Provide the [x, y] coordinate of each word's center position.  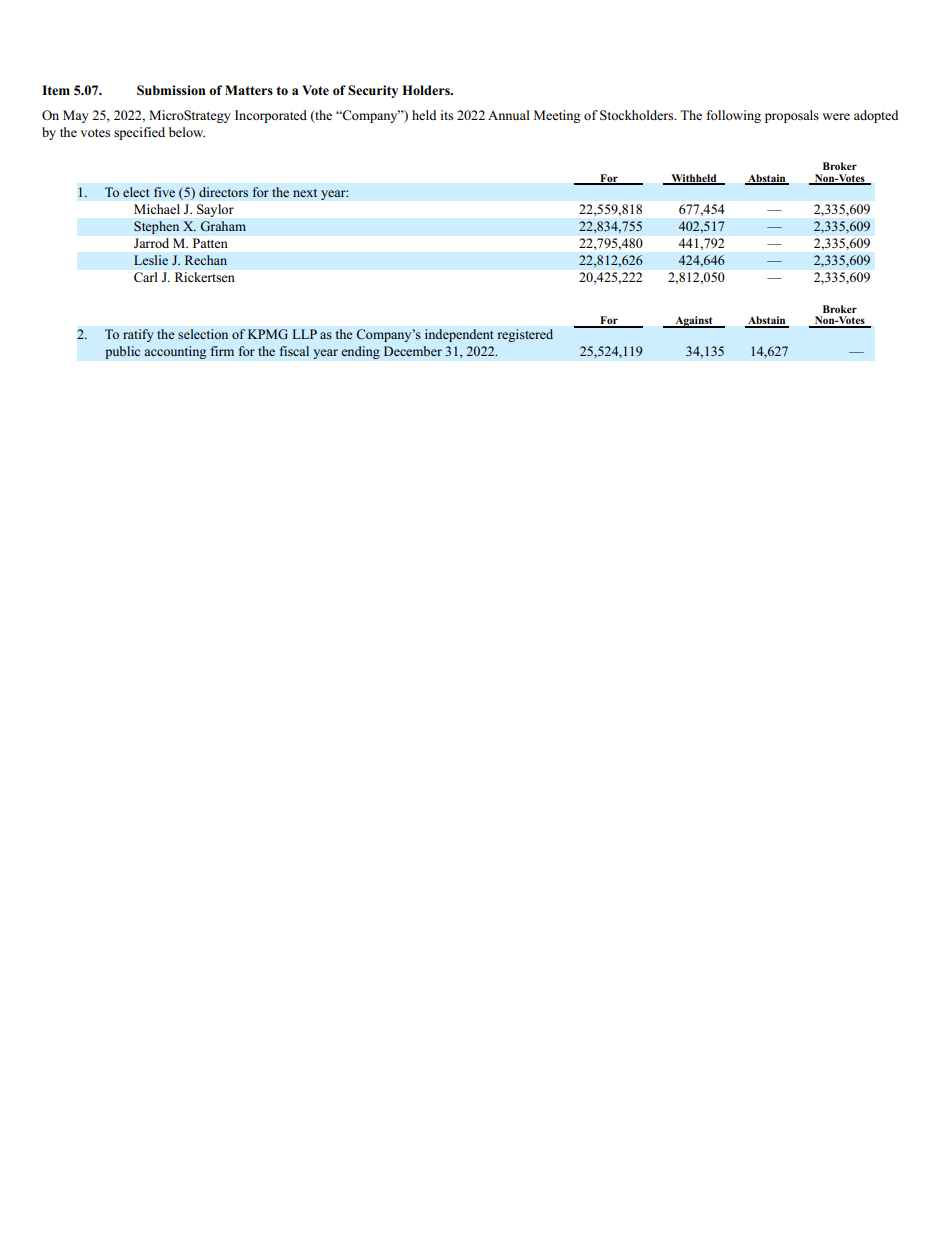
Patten [210, 243]
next [305, 193]
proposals [792, 116]
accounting [175, 352]
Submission [171, 90]
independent [459, 335]
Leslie [151, 260]
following [734, 116]
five [164, 192]
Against [694, 322]
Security [373, 91]
